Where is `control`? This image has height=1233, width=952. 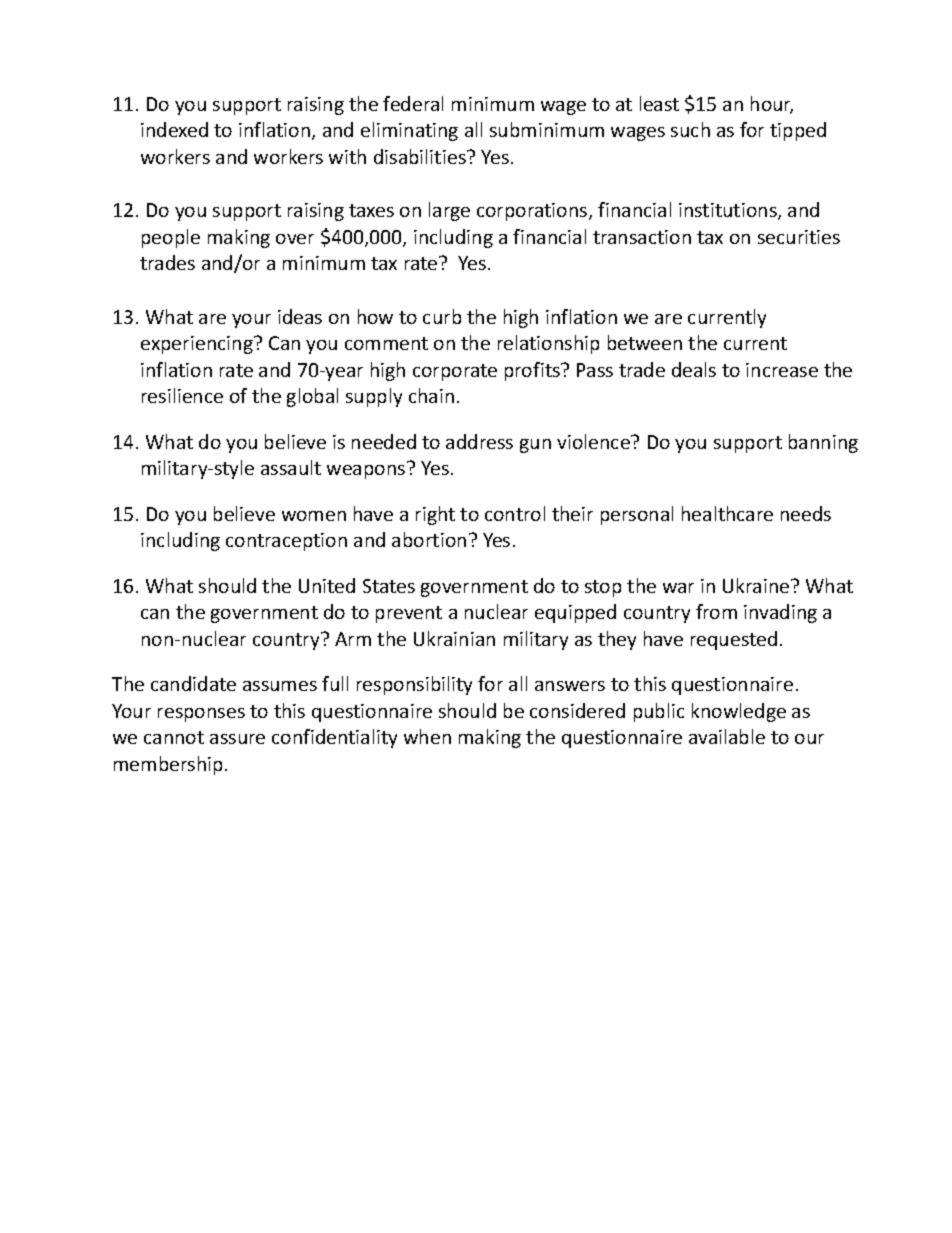 control is located at coordinates (515, 513).
